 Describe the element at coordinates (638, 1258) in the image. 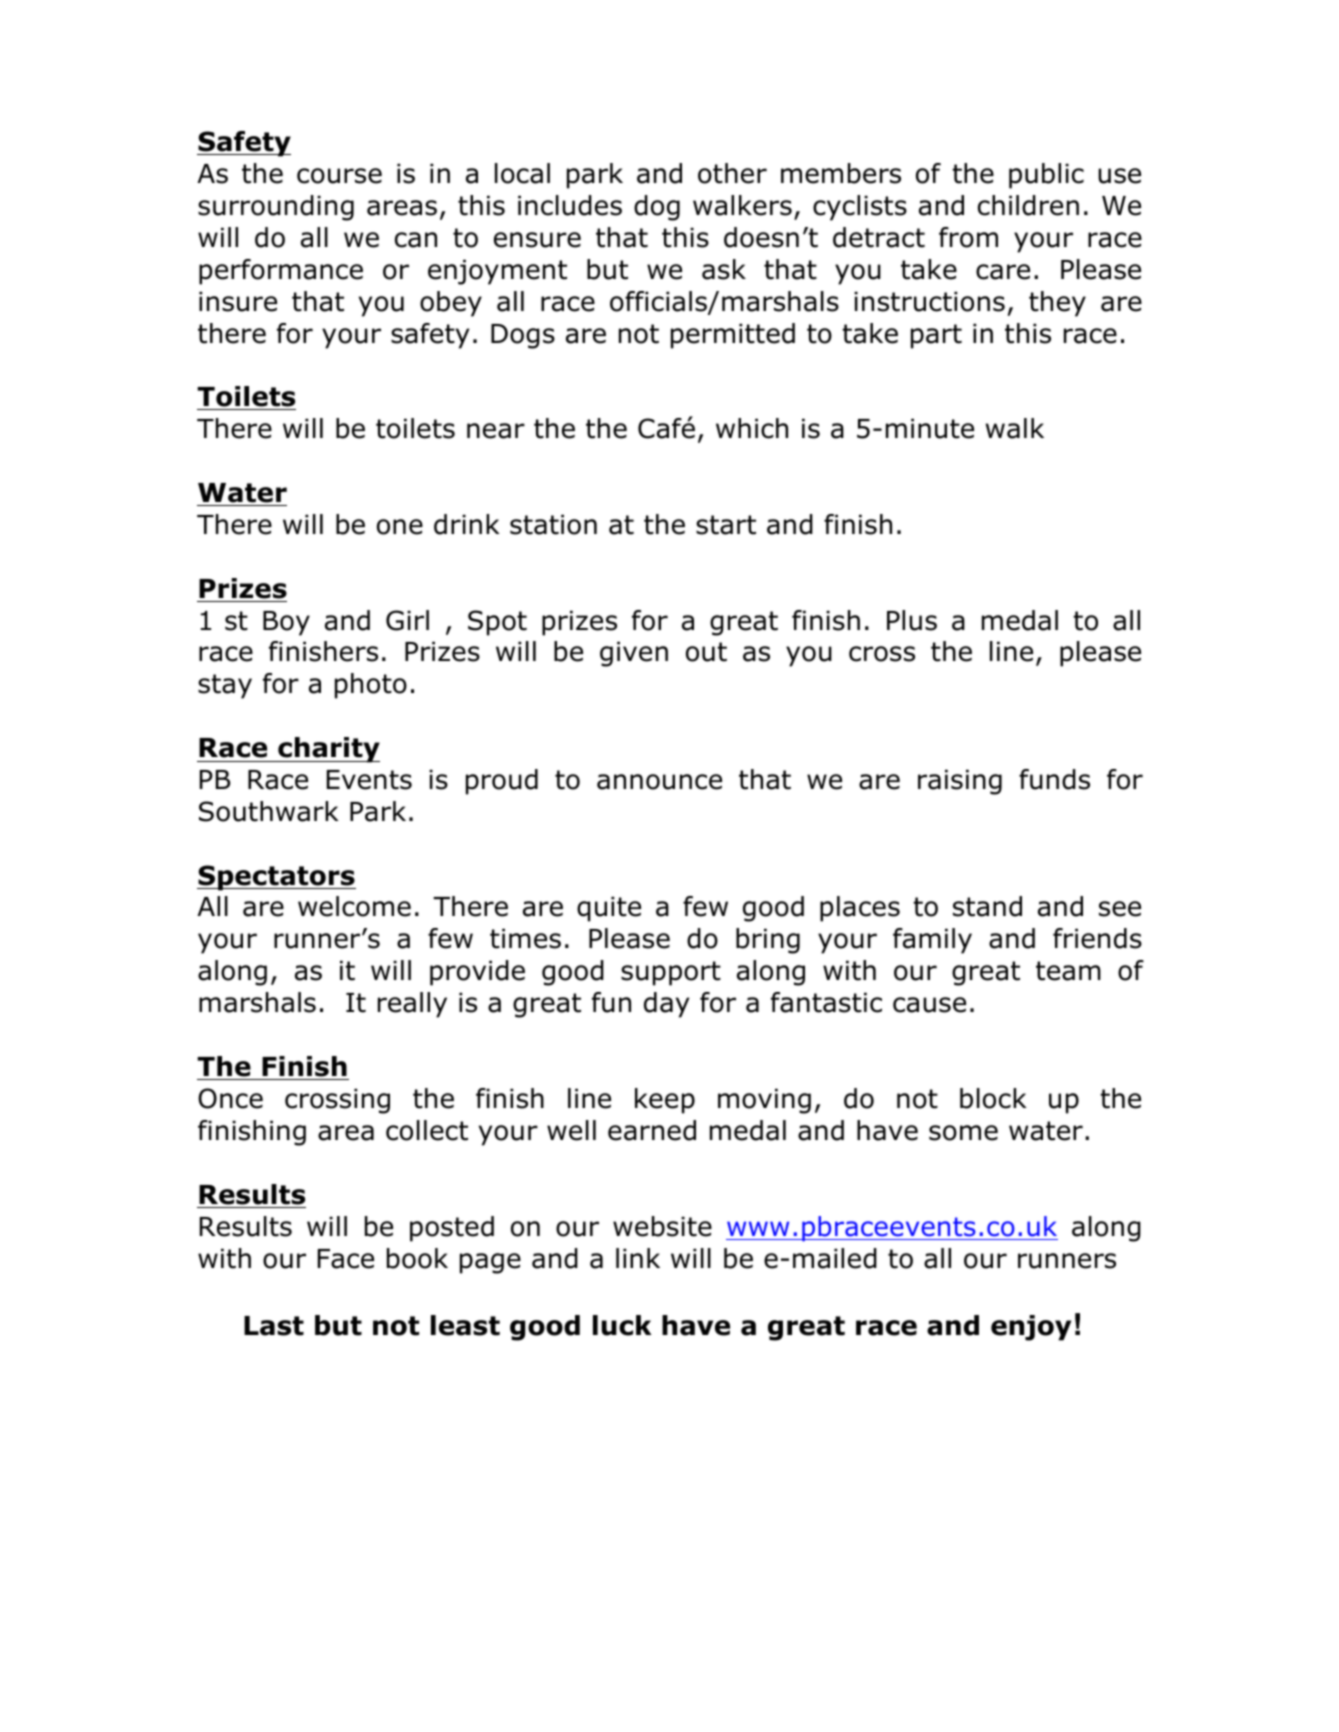

I see `link` at that location.
